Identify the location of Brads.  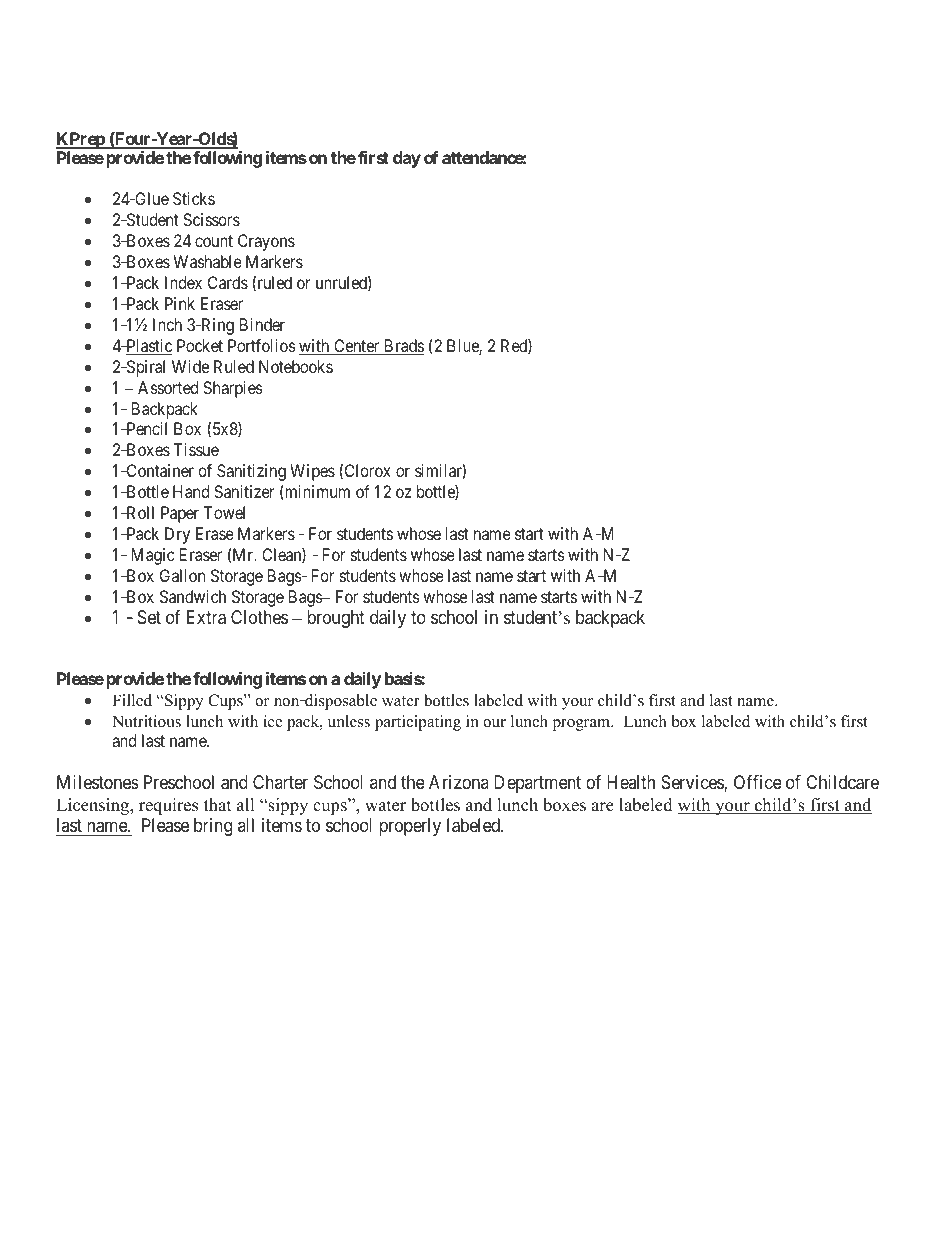
(403, 347).
